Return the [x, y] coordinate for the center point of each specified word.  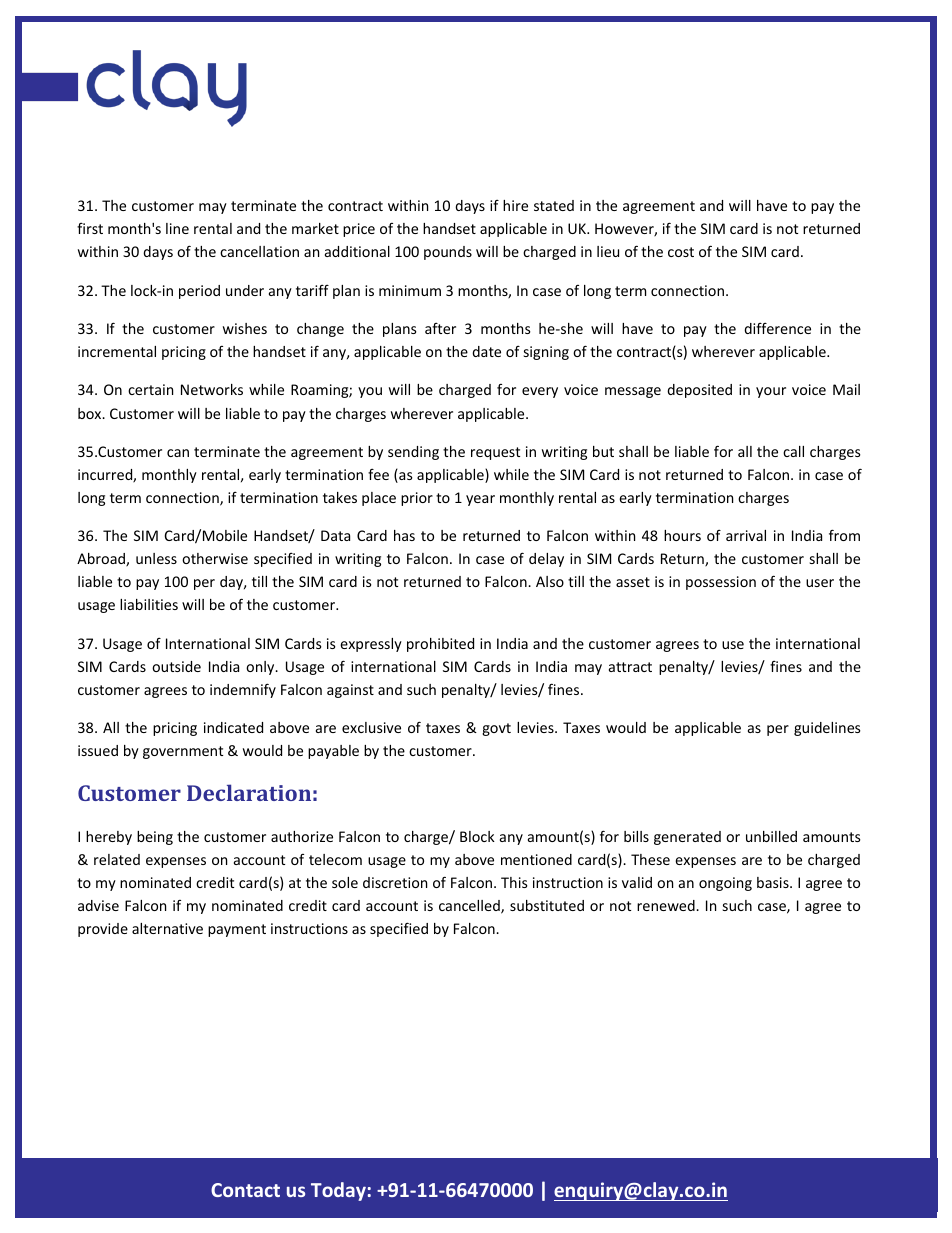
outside [176, 666]
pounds [448, 253]
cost [681, 252]
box [91, 413]
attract [630, 667]
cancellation [259, 251]
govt [496, 729]
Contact [245, 1190]
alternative [167, 928]
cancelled [470, 907]
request [495, 453]
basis [774, 882]
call [793, 451]
